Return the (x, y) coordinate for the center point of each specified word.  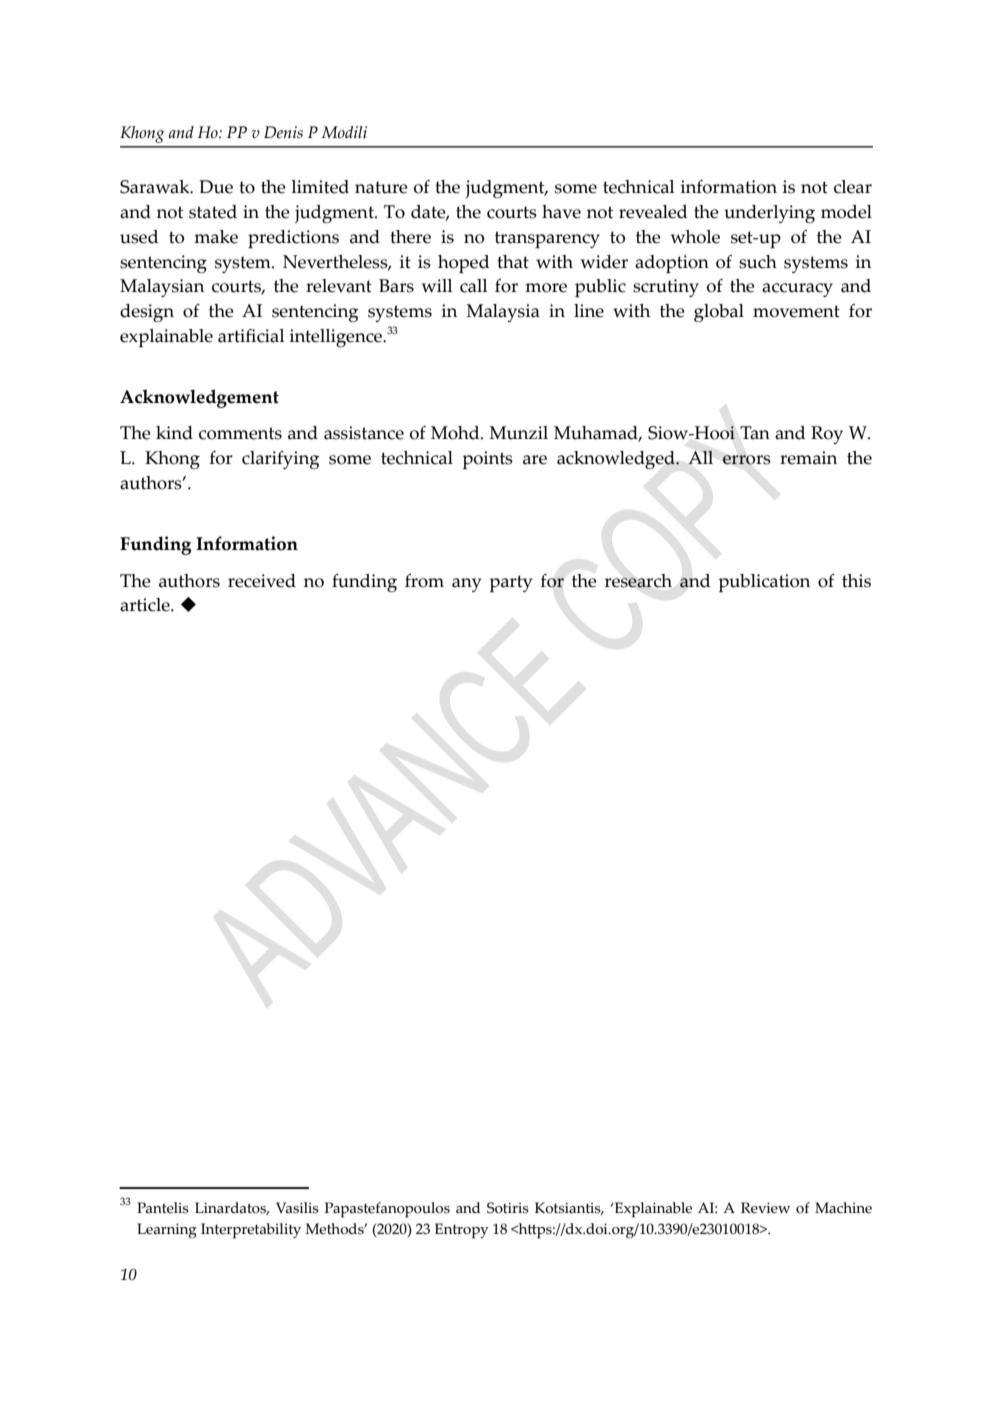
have (561, 212)
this (856, 581)
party (510, 583)
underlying (769, 214)
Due (216, 187)
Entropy (462, 1231)
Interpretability (251, 1231)
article (146, 605)
